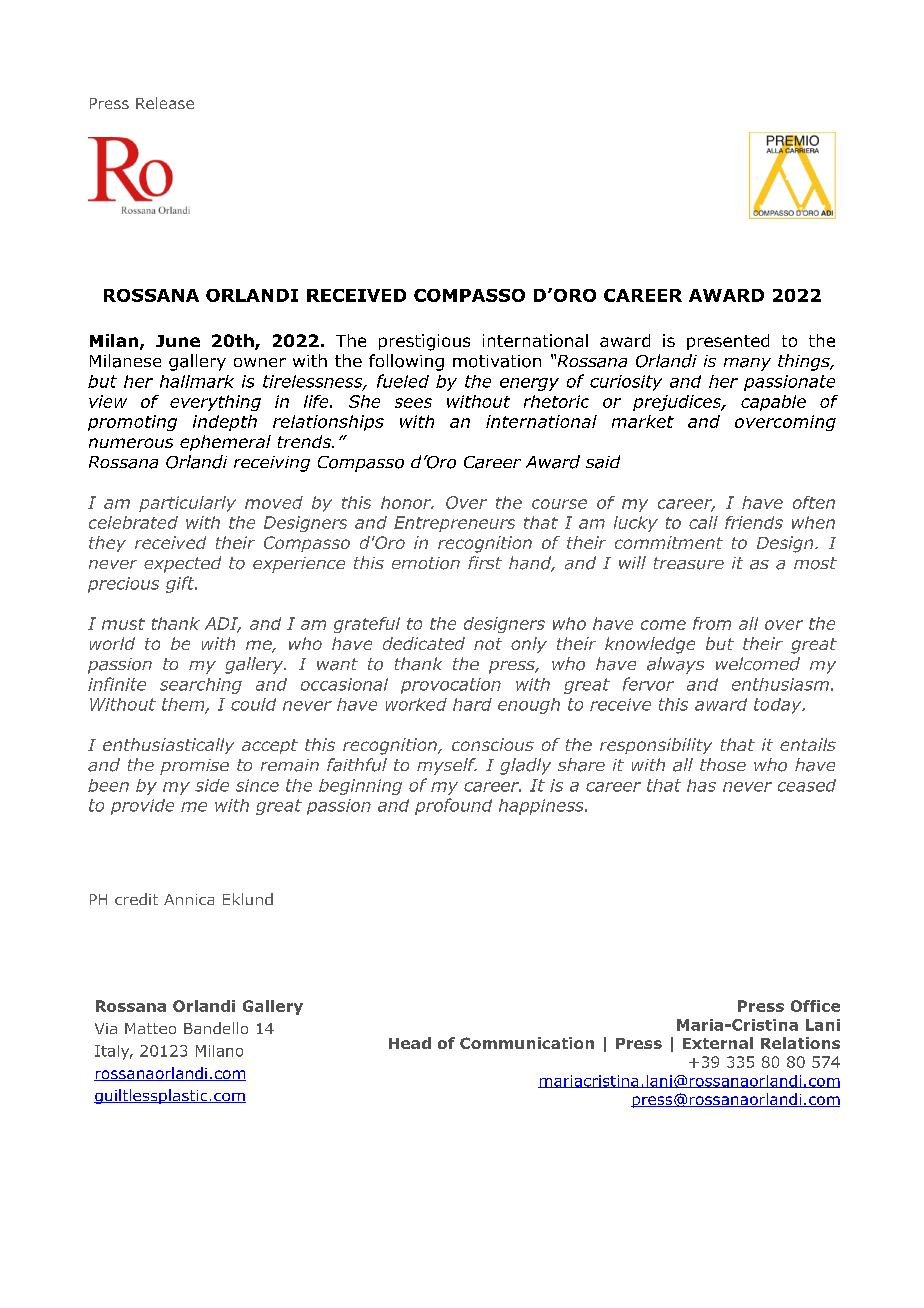 This screenshot has width=924, height=1308. What do you see at coordinates (453, 806) in the screenshot?
I see `profound` at bounding box center [453, 806].
